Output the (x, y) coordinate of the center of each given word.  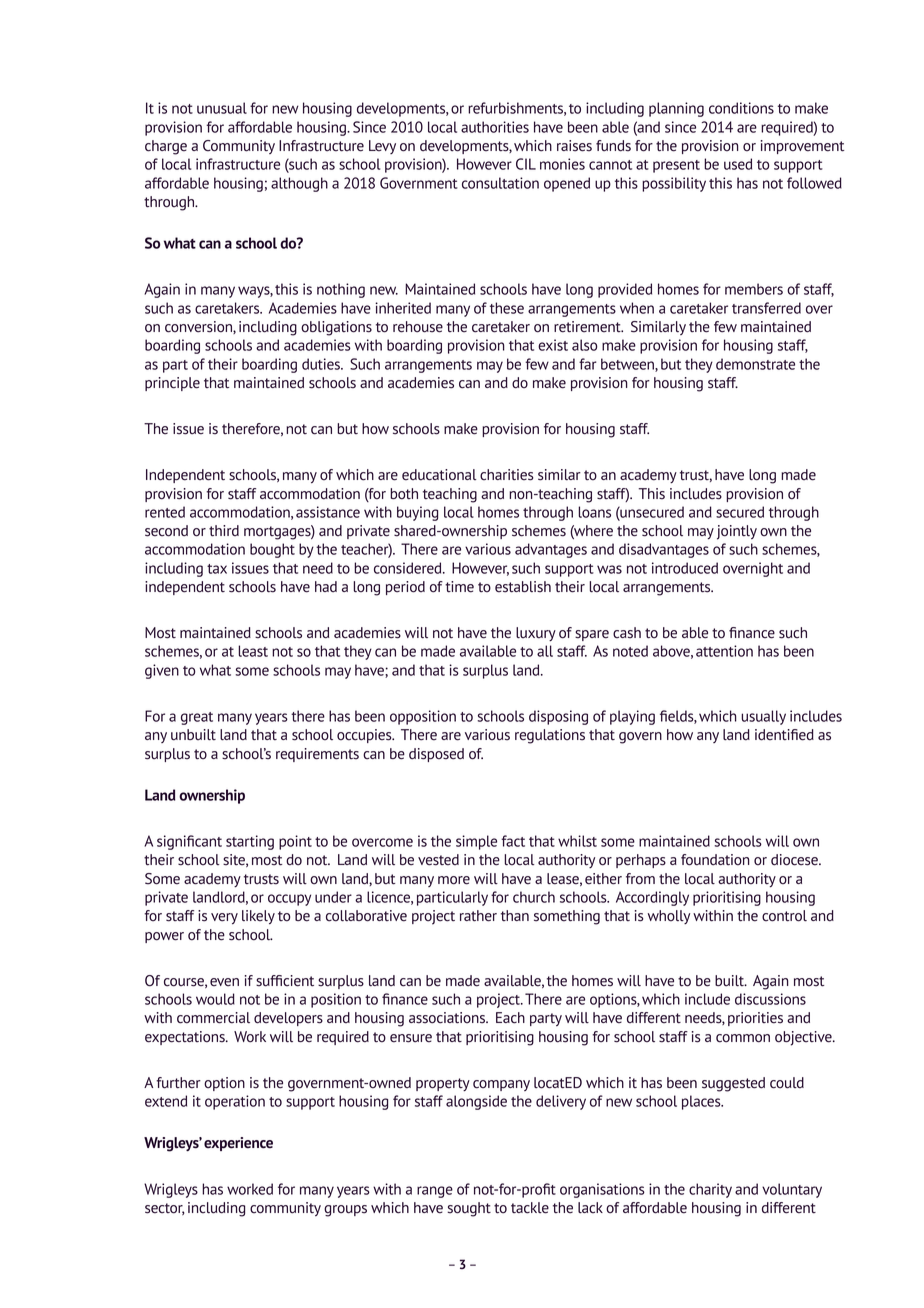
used (738, 164)
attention (724, 651)
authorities (495, 127)
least (253, 651)
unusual (222, 108)
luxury (536, 634)
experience (238, 1144)
